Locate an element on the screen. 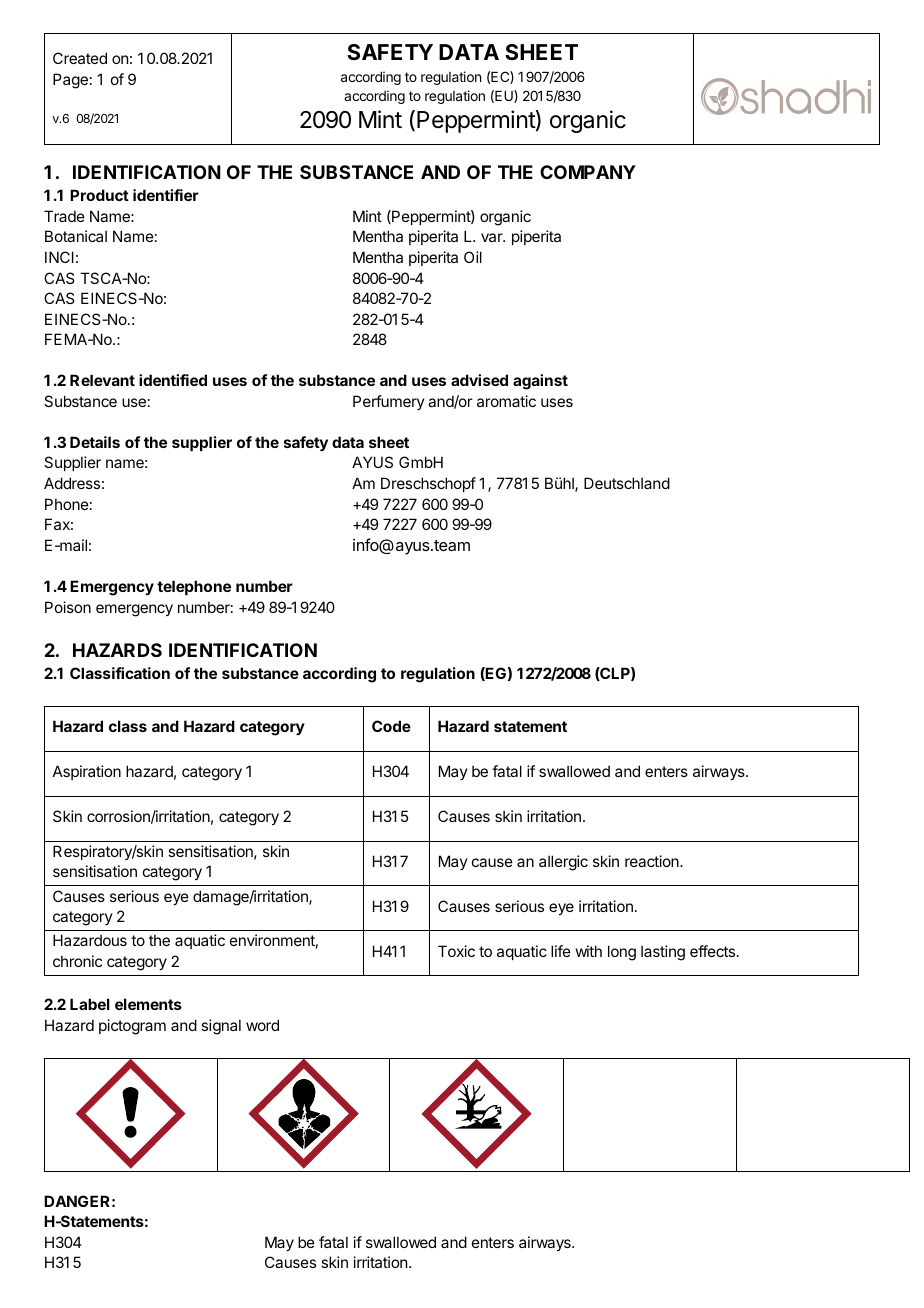 The width and height of the screenshot is (924, 1308). Perfumery is located at coordinates (389, 402).
